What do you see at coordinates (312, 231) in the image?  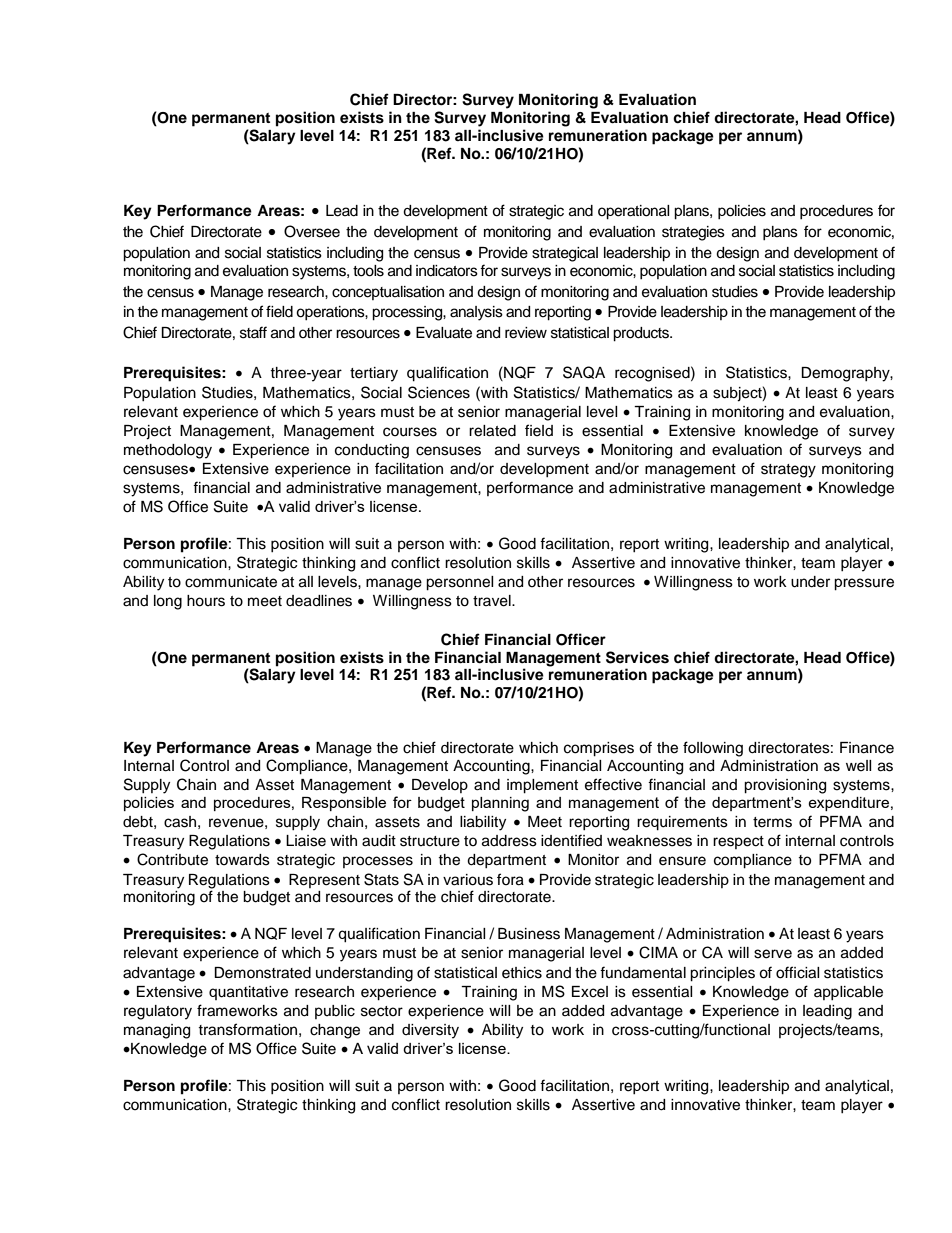 I see `Oversee` at bounding box center [312, 231].
